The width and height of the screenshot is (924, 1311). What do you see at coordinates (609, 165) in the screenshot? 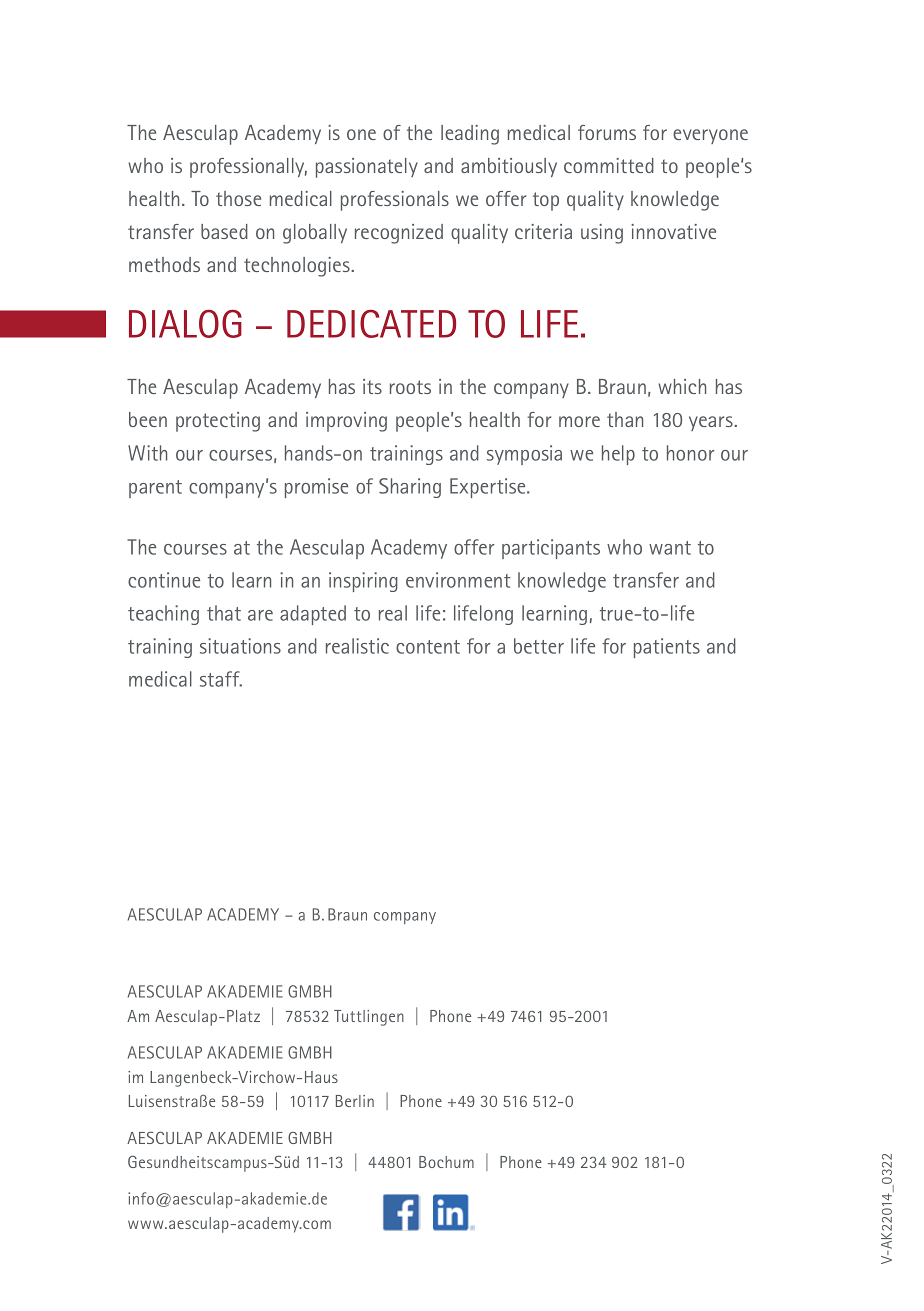
I see `committed` at bounding box center [609, 165].
